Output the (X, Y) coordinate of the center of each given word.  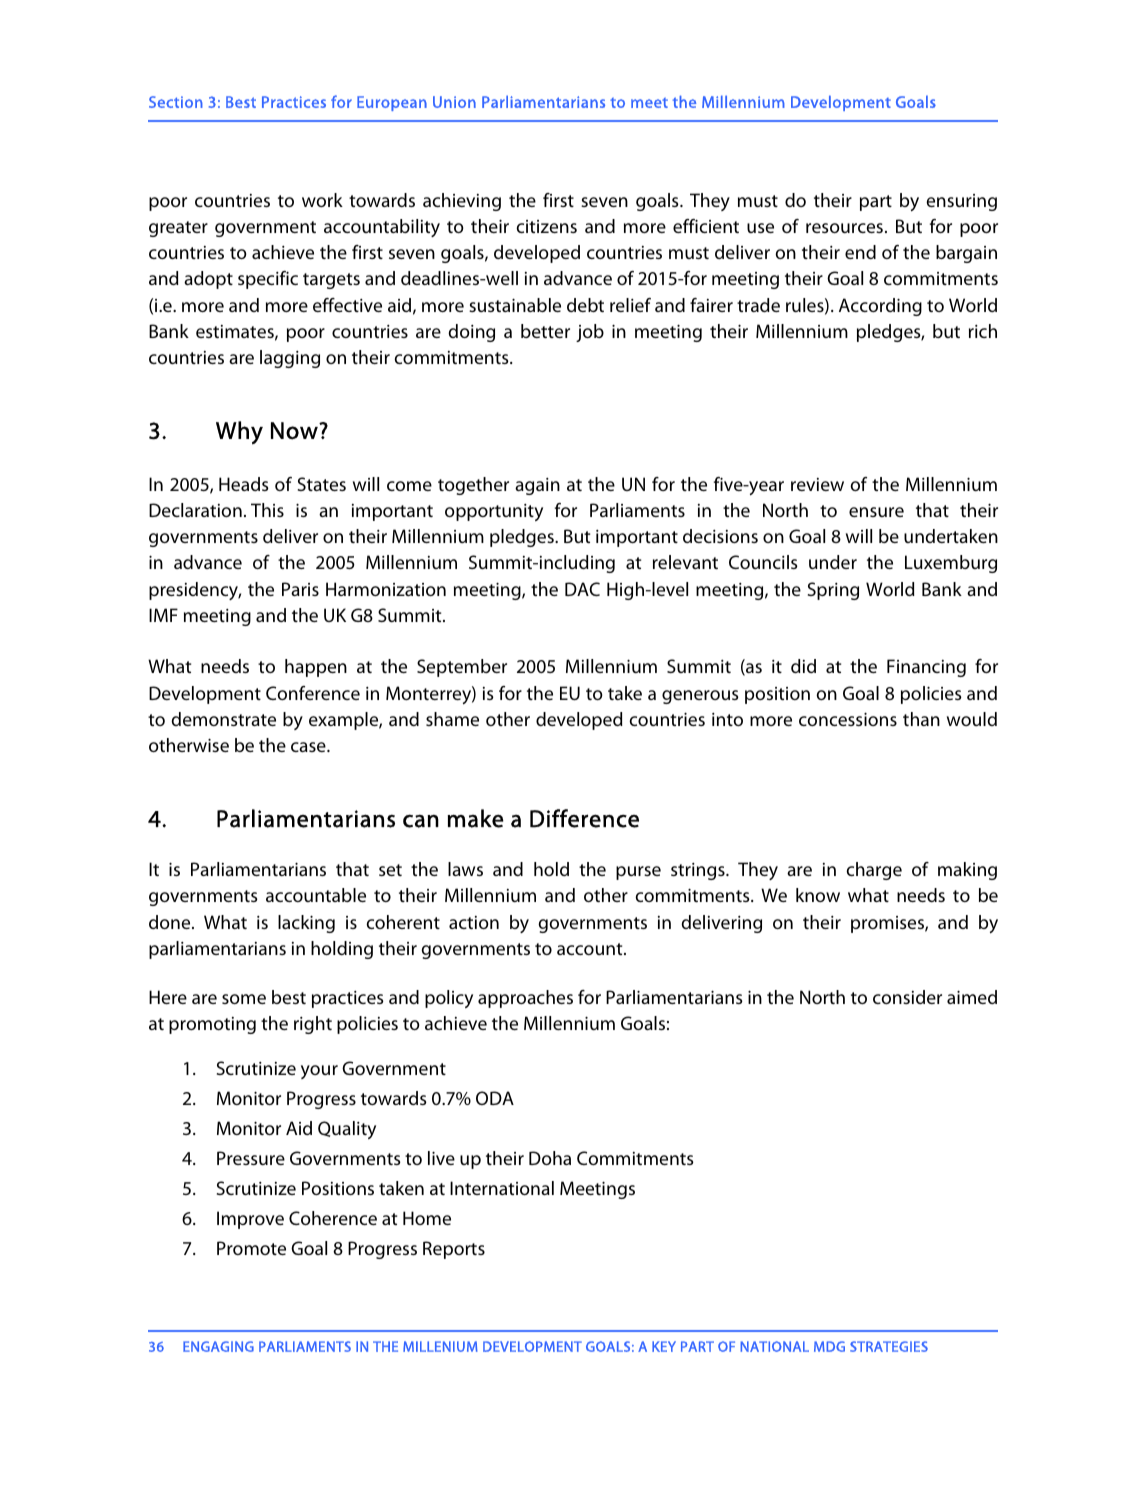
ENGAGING (218, 1346)
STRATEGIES (889, 1346)
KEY (664, 1346)
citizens (546, 226)
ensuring (961, 202)
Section (176, 102)
